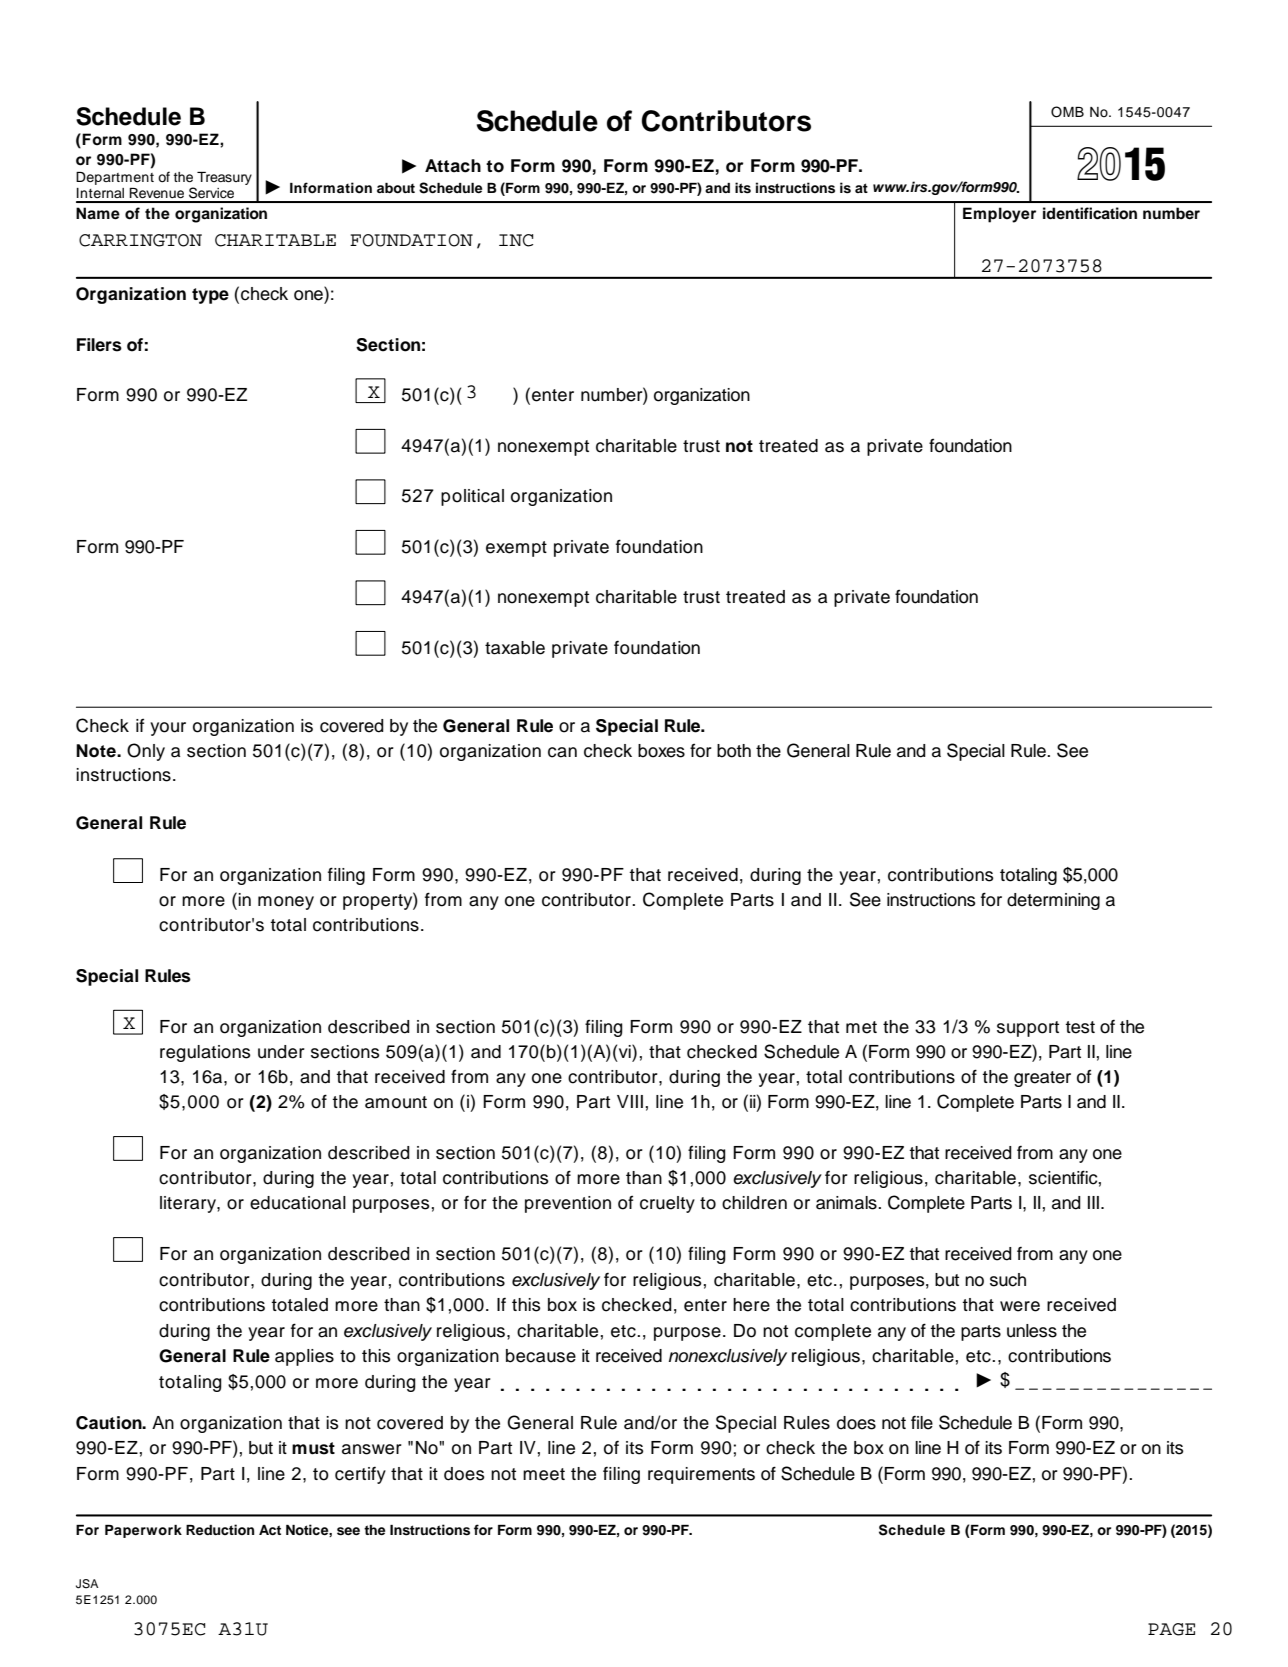 This document has width=1288, height=1667. What do you see at coordinates (189, 1204) in the document?
I see `literary` at bounding box center [189, 1204].
